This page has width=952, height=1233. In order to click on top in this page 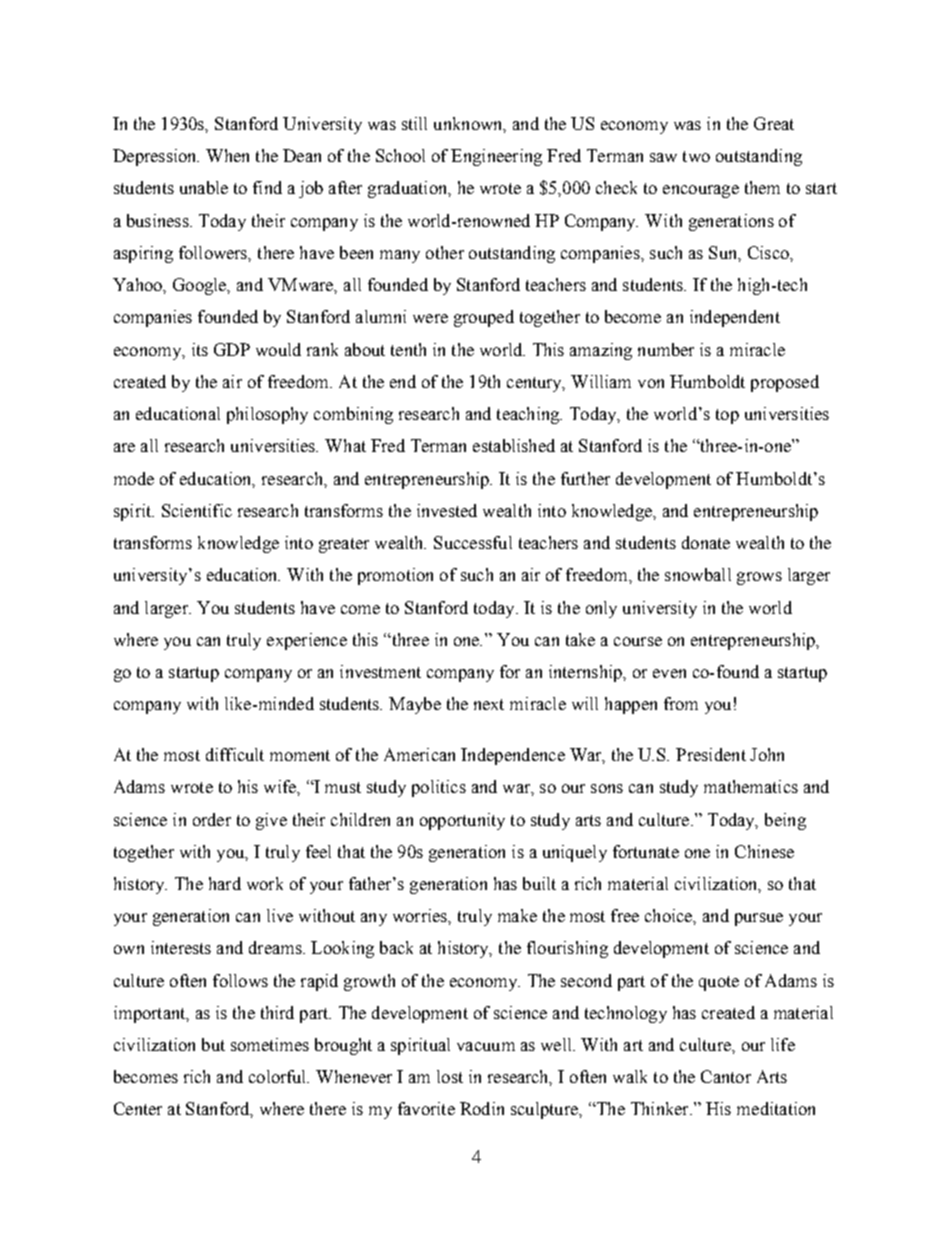, I will do `click(727, 416)`.
